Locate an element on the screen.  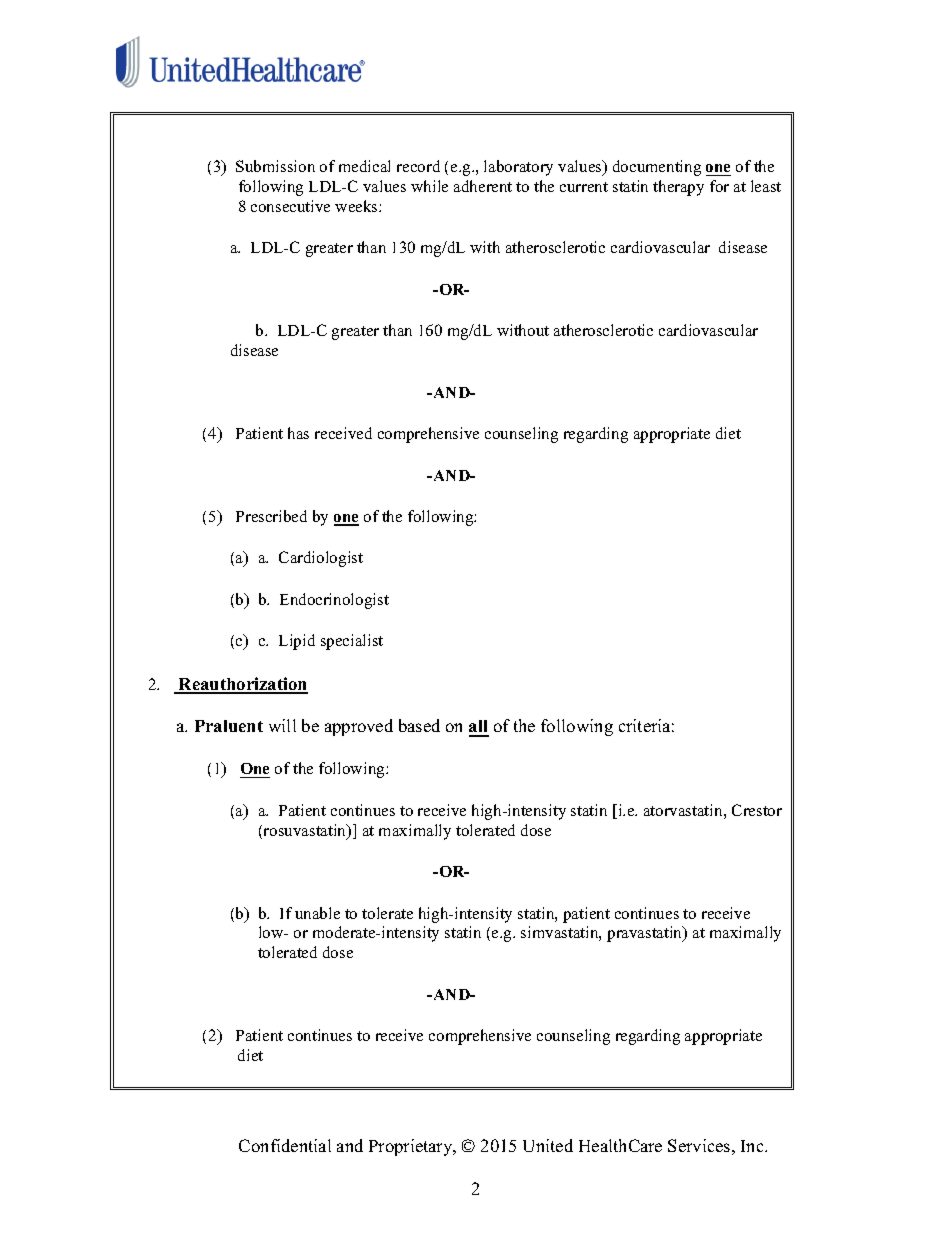
United is located at coordinates (548, 1145).
